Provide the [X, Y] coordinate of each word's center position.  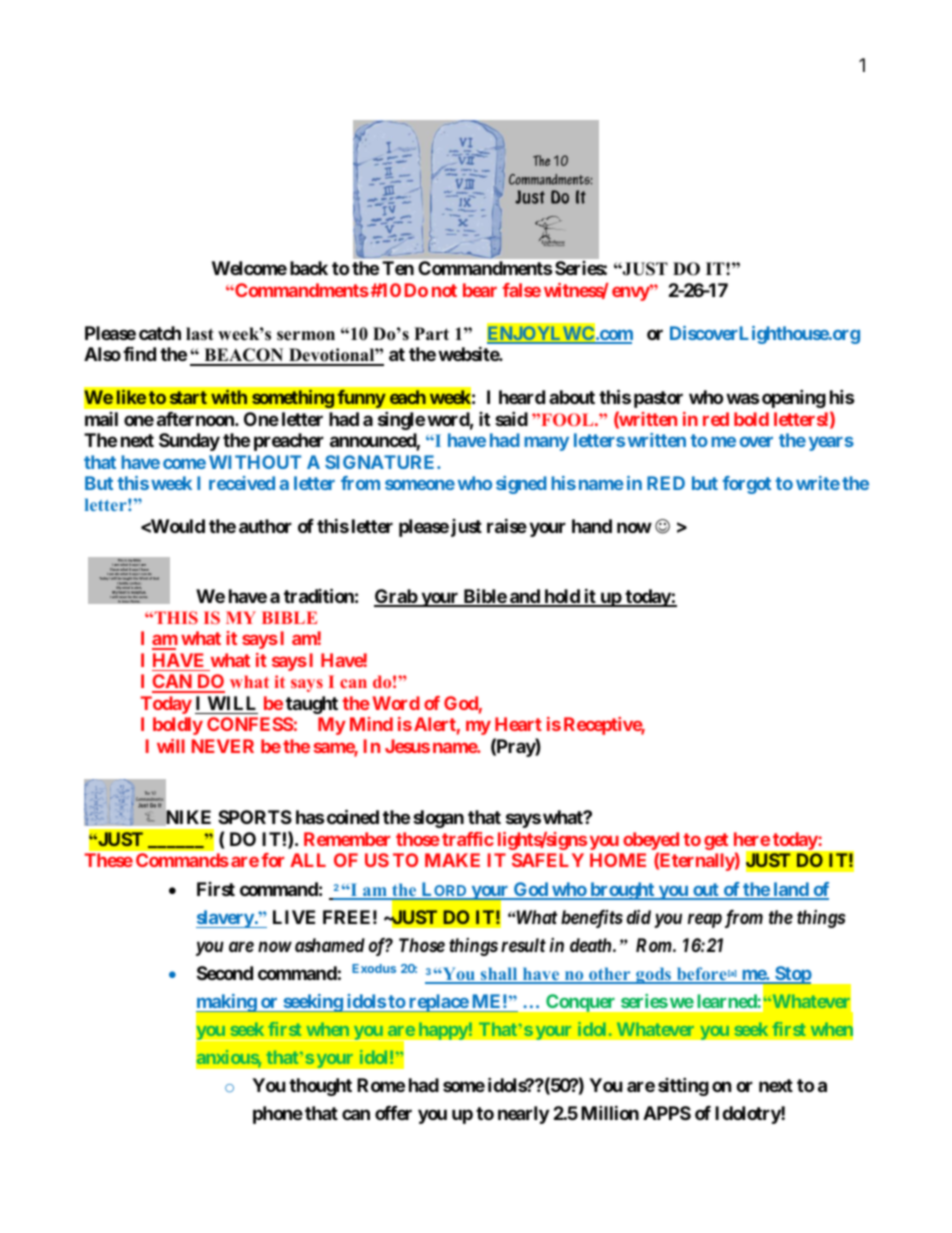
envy [631, 293]
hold [562, 597]
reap [705, 920]
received [242, 483]
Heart [518, 724]
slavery [225, 919]
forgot [747, 485]
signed [521, 485]
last [200, 334]
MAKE [452, 860]
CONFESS [250, 724]
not [444, 290]
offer [393, 1113]
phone [278, 1115]
